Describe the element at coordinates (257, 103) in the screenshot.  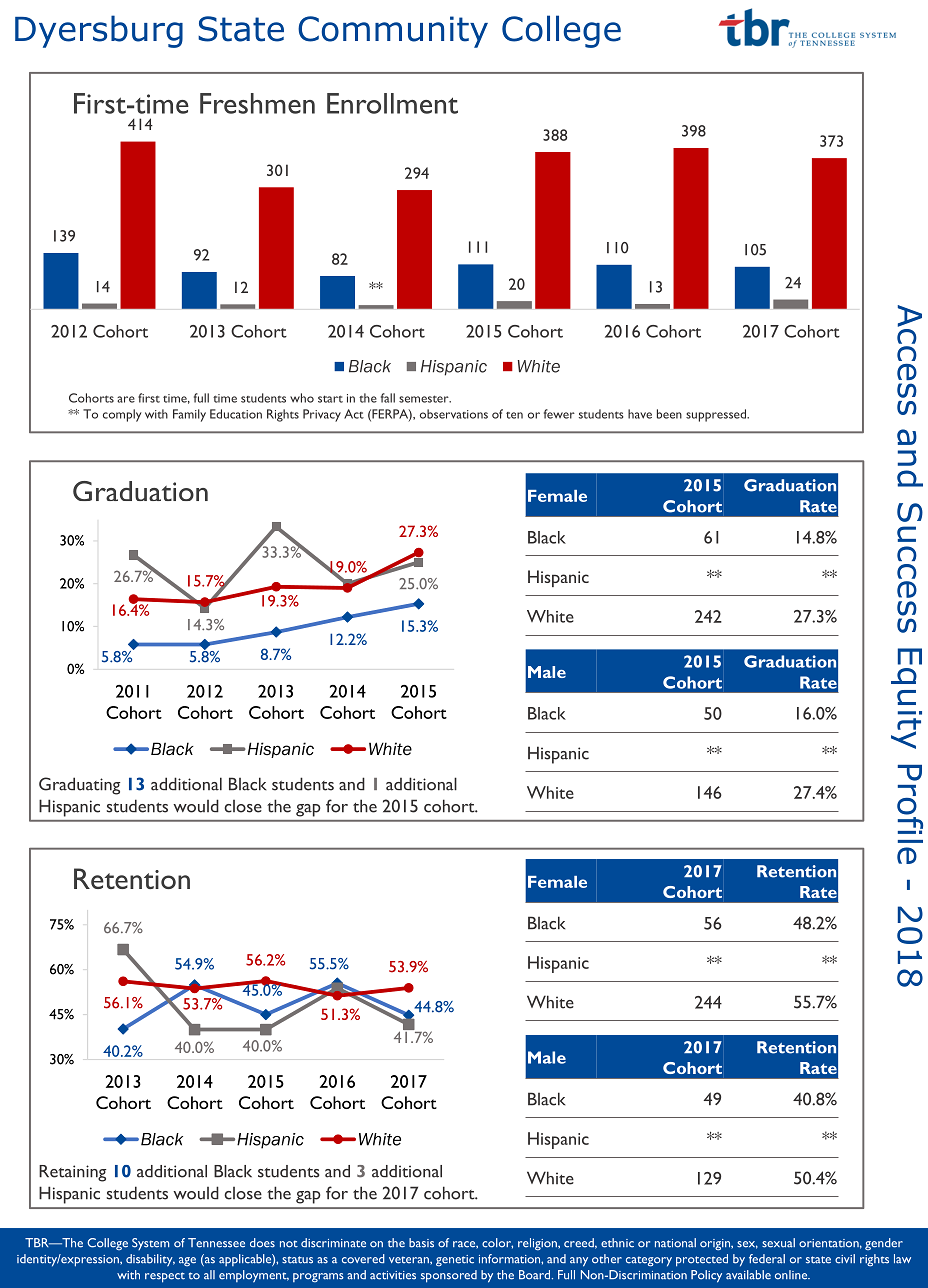
I see `Freshmen` at that location.
